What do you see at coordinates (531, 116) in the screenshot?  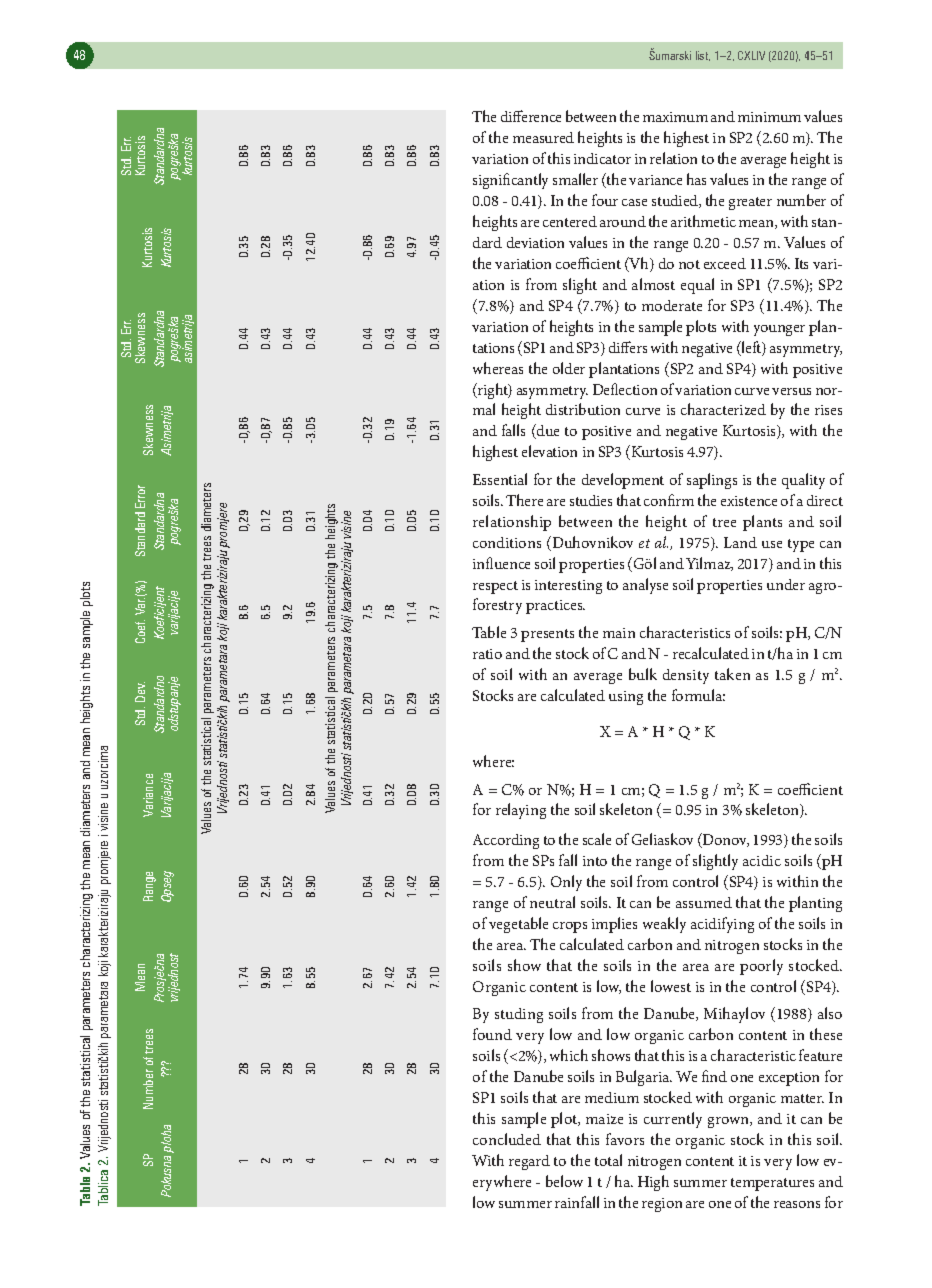 I see `difference` at bounding box center [531, 116].
